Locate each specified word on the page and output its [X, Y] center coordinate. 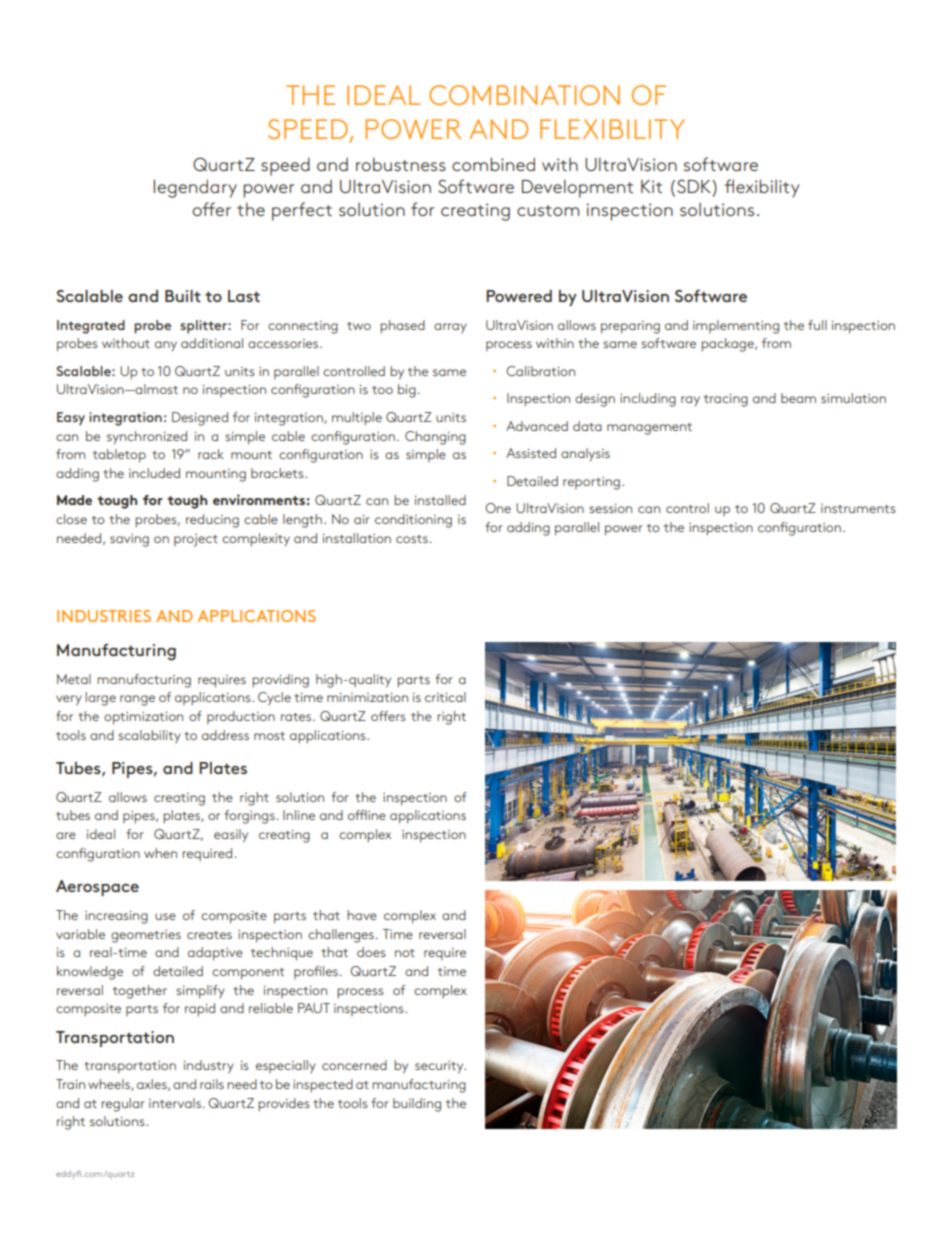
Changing [435, 438]
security [440, 1067]
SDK [695, 186]
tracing [726, 400]
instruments [858, 508]
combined [493, 164]
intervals [175, 1103]
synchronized [147, 438]
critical [445, 697]
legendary [195, 188]
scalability [149, 737]
